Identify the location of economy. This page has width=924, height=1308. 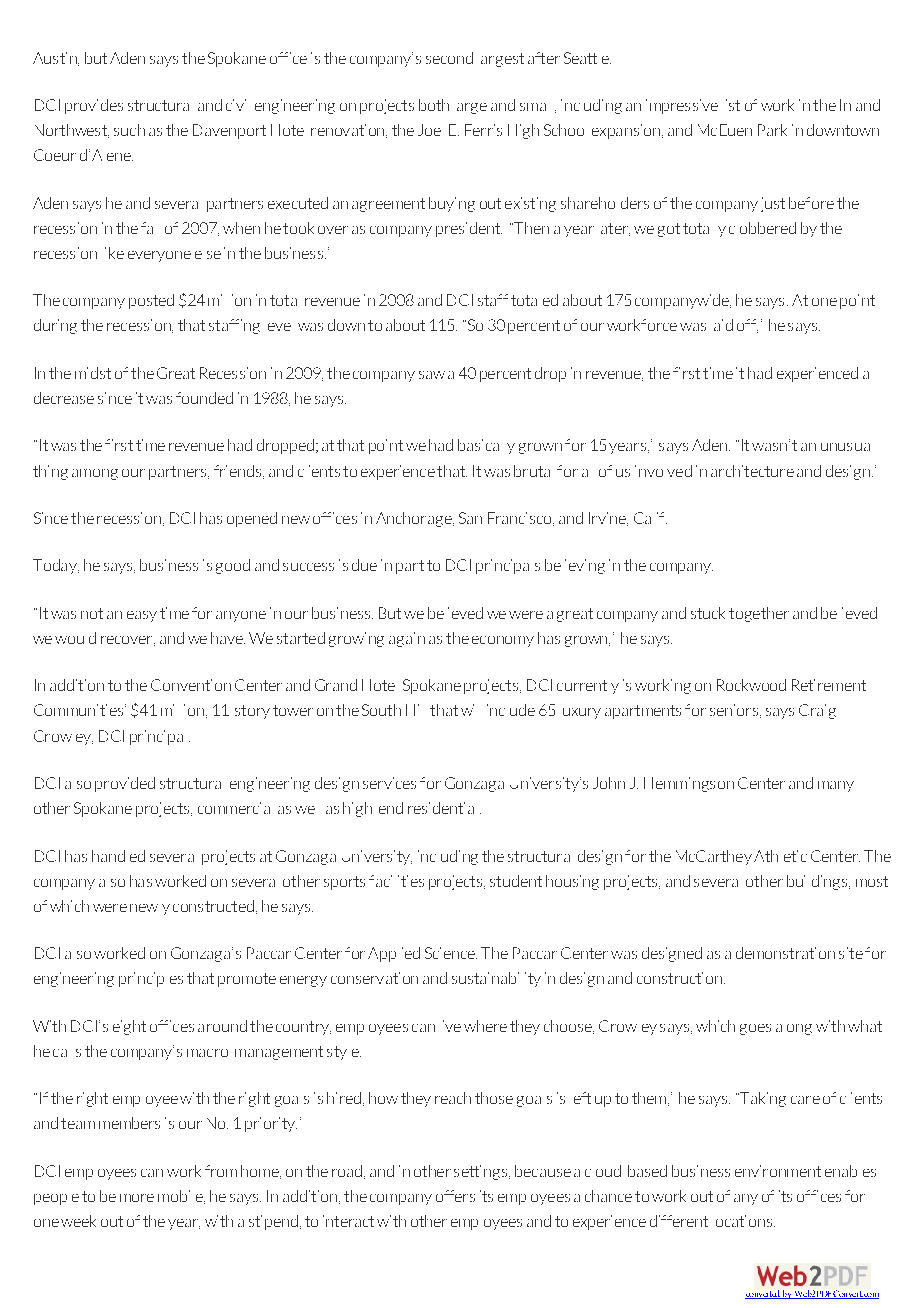
(503, 641).
